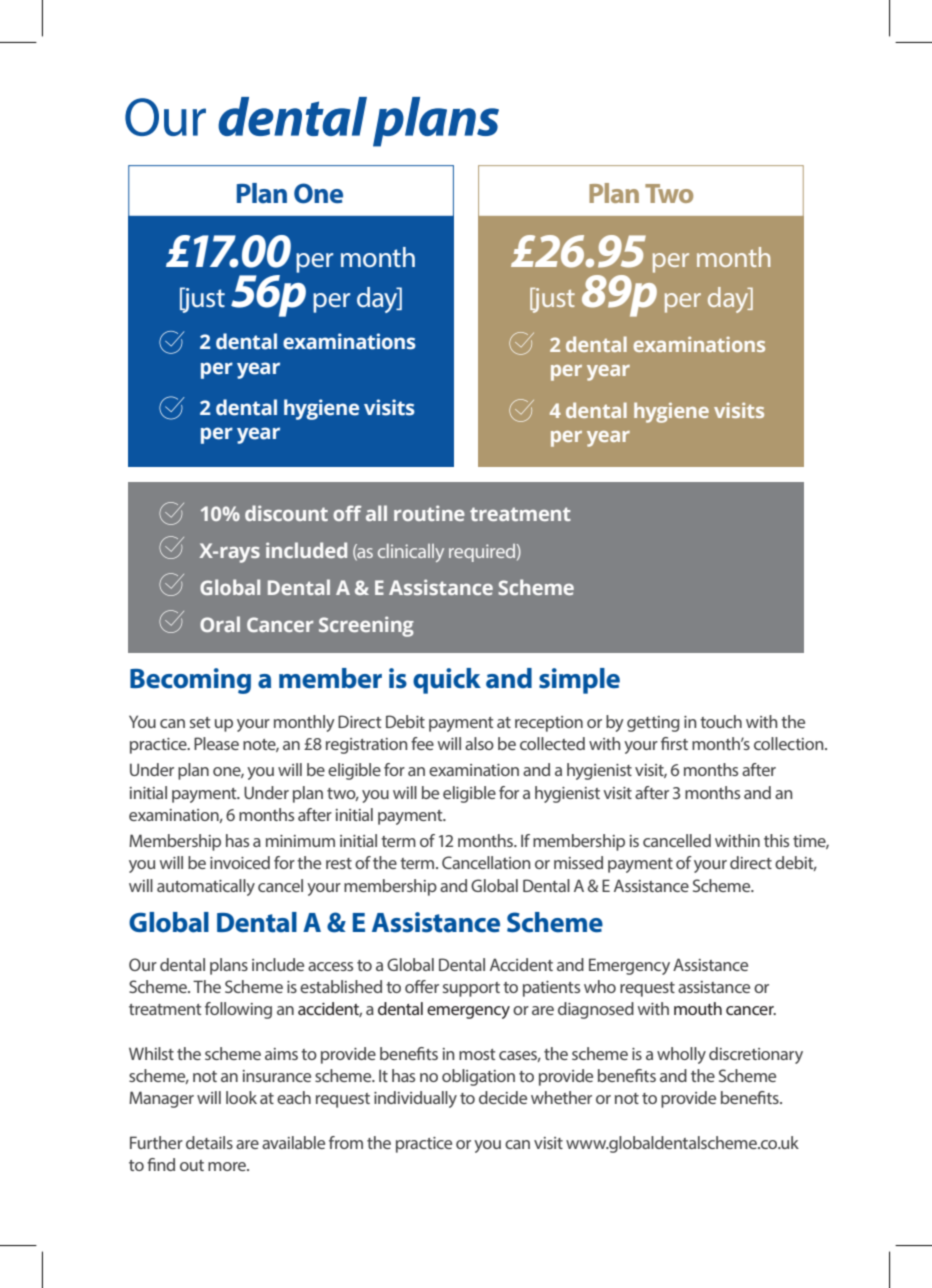 The width and height of the page is (932, 1288). What do you see at coordinates (286, 513) in the page?
I see `discount` at bounding box center [286, 513].
